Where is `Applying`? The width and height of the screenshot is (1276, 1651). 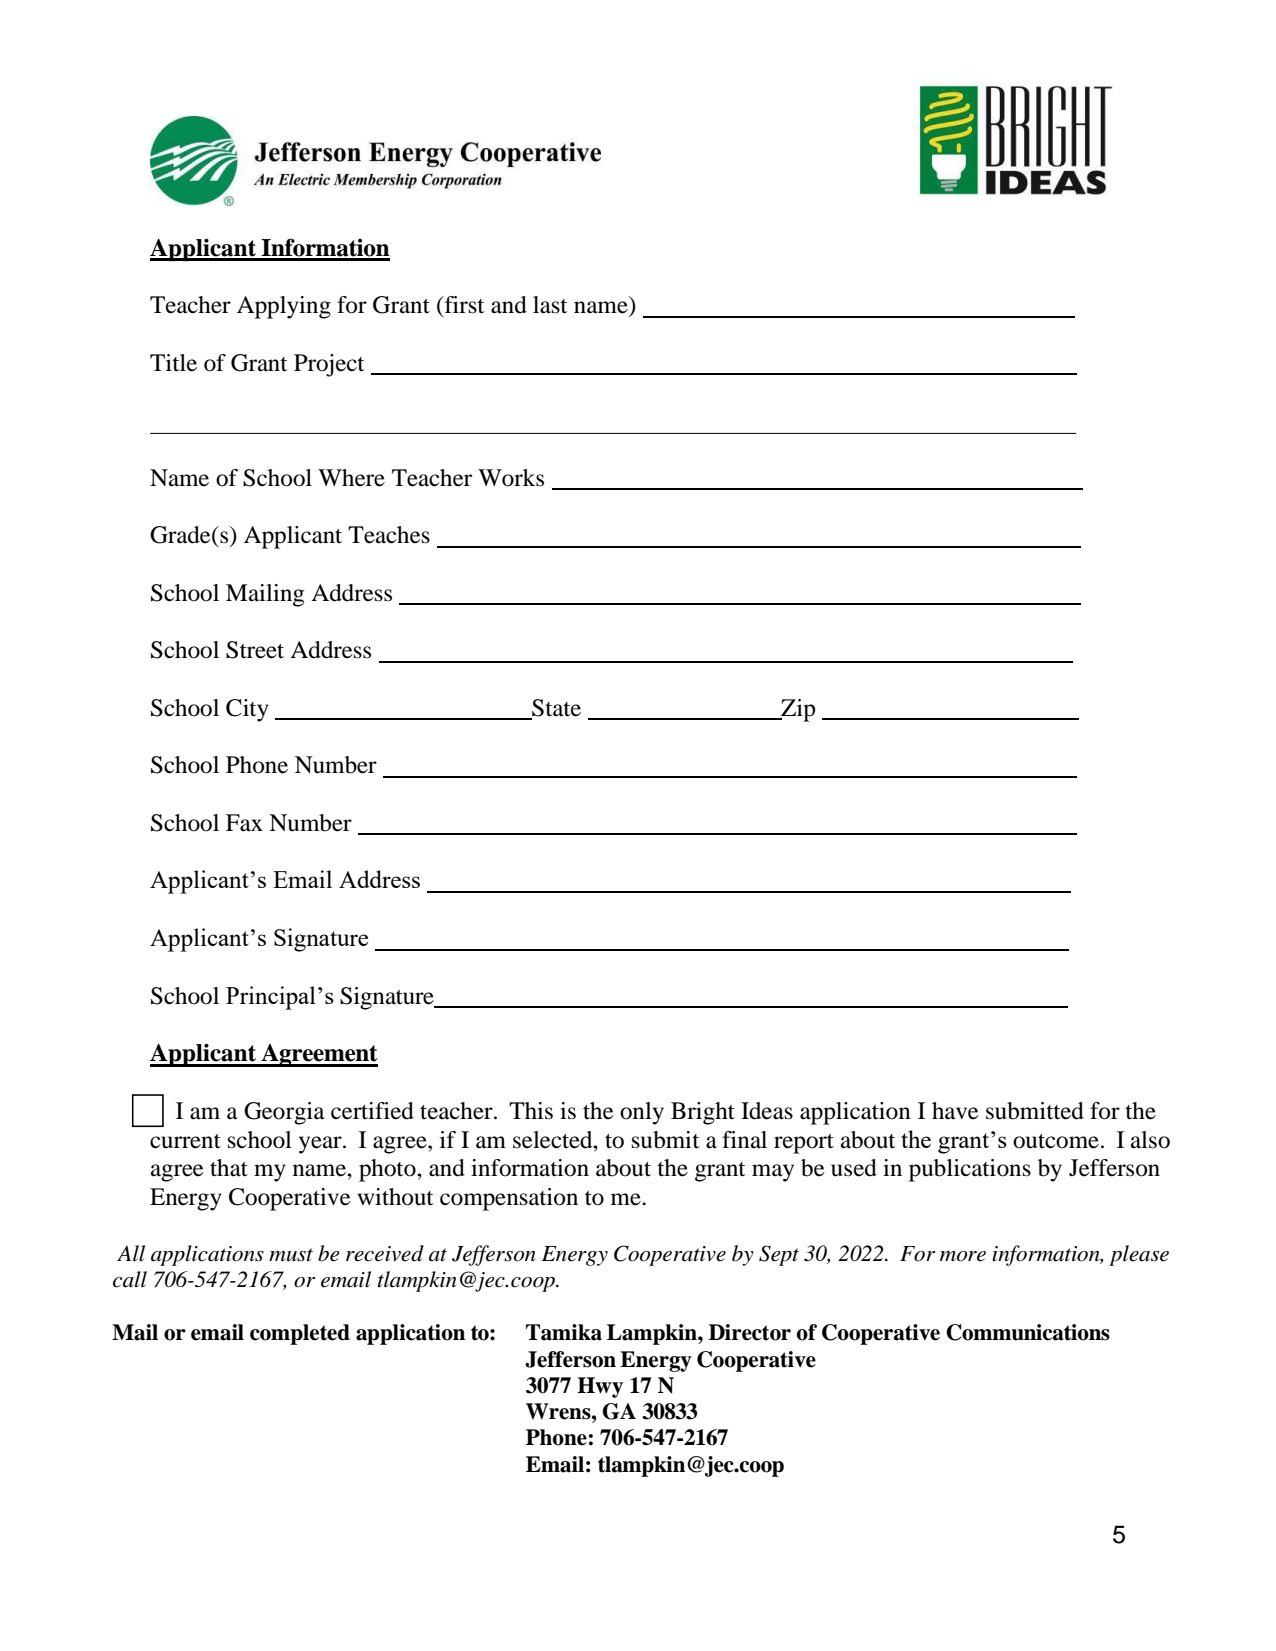
Applying is located at coordinates (284, 307).
